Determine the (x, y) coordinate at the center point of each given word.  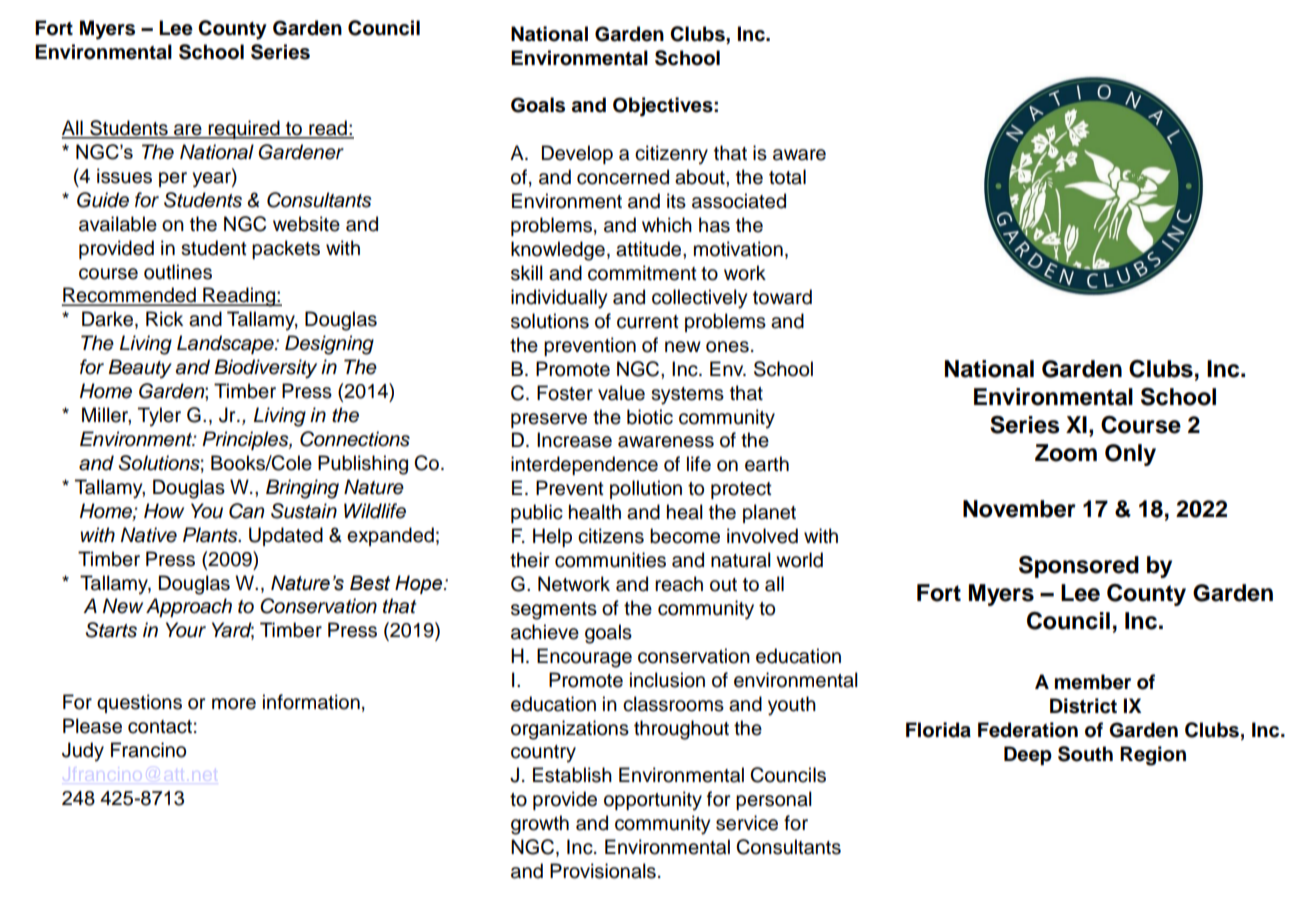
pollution (646, 489)
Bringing (302, 489)
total (787, 177)
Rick (164, 319)
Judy (83, 752)
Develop (577, 154)
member (1093, 682)
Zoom (1066, 453)
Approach (189, 607)
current (648, 322)
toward (782, 297)
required (244, 129)
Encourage (584, 658)
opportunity (653, 801)
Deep (1028, 755)
